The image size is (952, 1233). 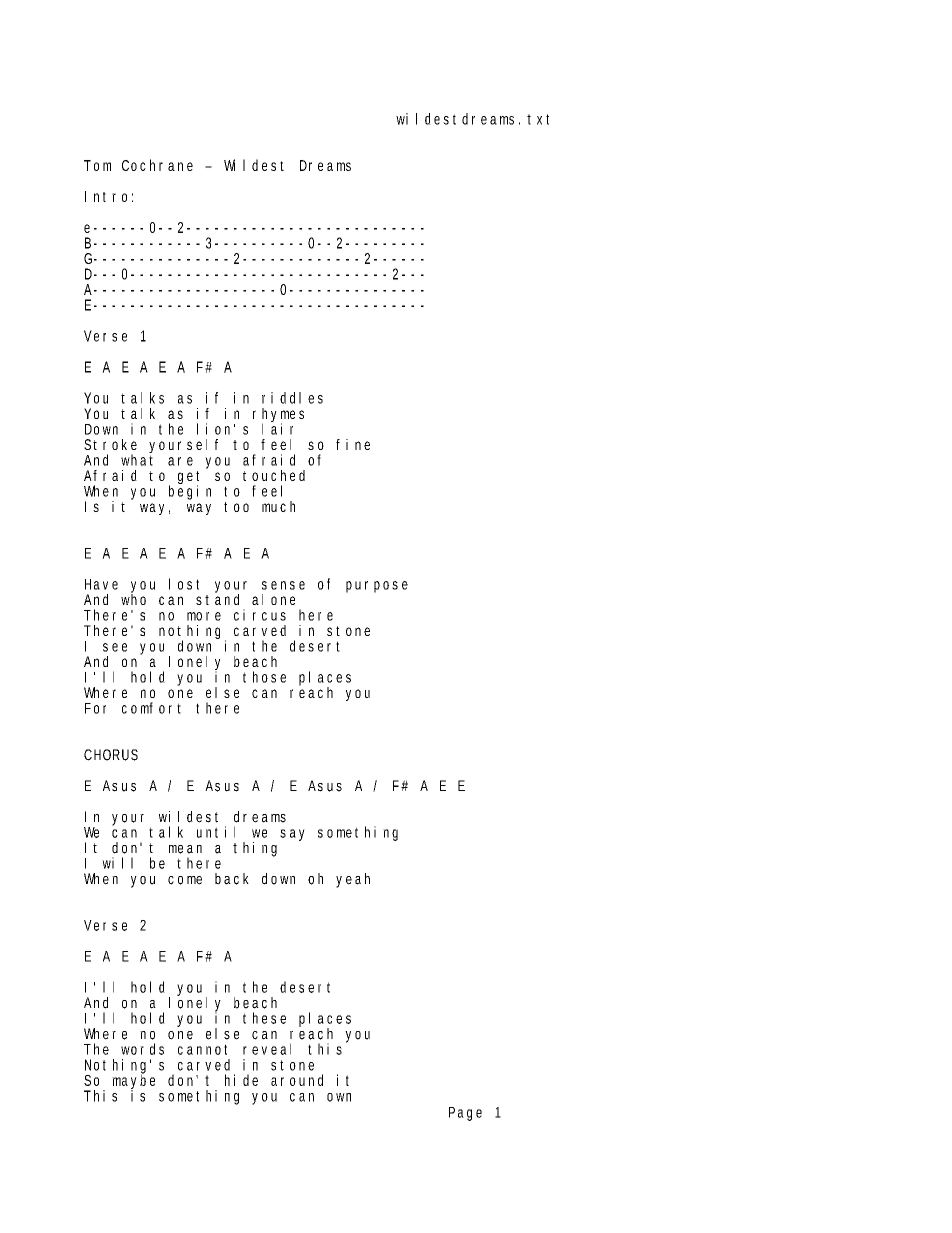 What do you see at coordinates (292, 835) in the document?
I see `say` at bounding box center [292, 835].
